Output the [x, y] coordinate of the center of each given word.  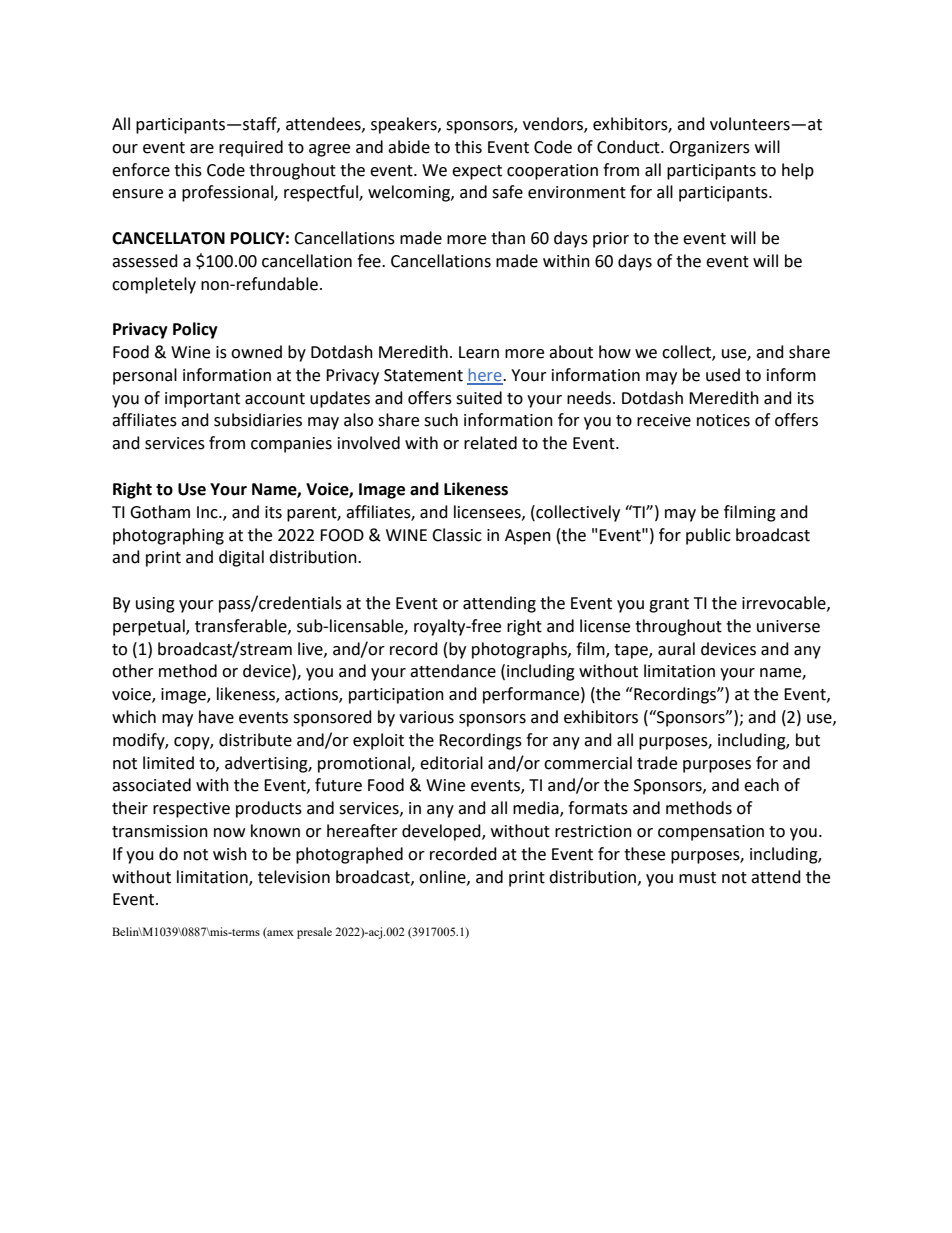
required [251, 148]
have [216, 717]
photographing [168, 536]
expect [477, 172]
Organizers [709, 149]
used [723, 375]
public [708, 536]
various [426, 717]
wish [230, 854]
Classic [457, 535]
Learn [479, 352]
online [443, 877]
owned [256, 352]
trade [657, 763]
